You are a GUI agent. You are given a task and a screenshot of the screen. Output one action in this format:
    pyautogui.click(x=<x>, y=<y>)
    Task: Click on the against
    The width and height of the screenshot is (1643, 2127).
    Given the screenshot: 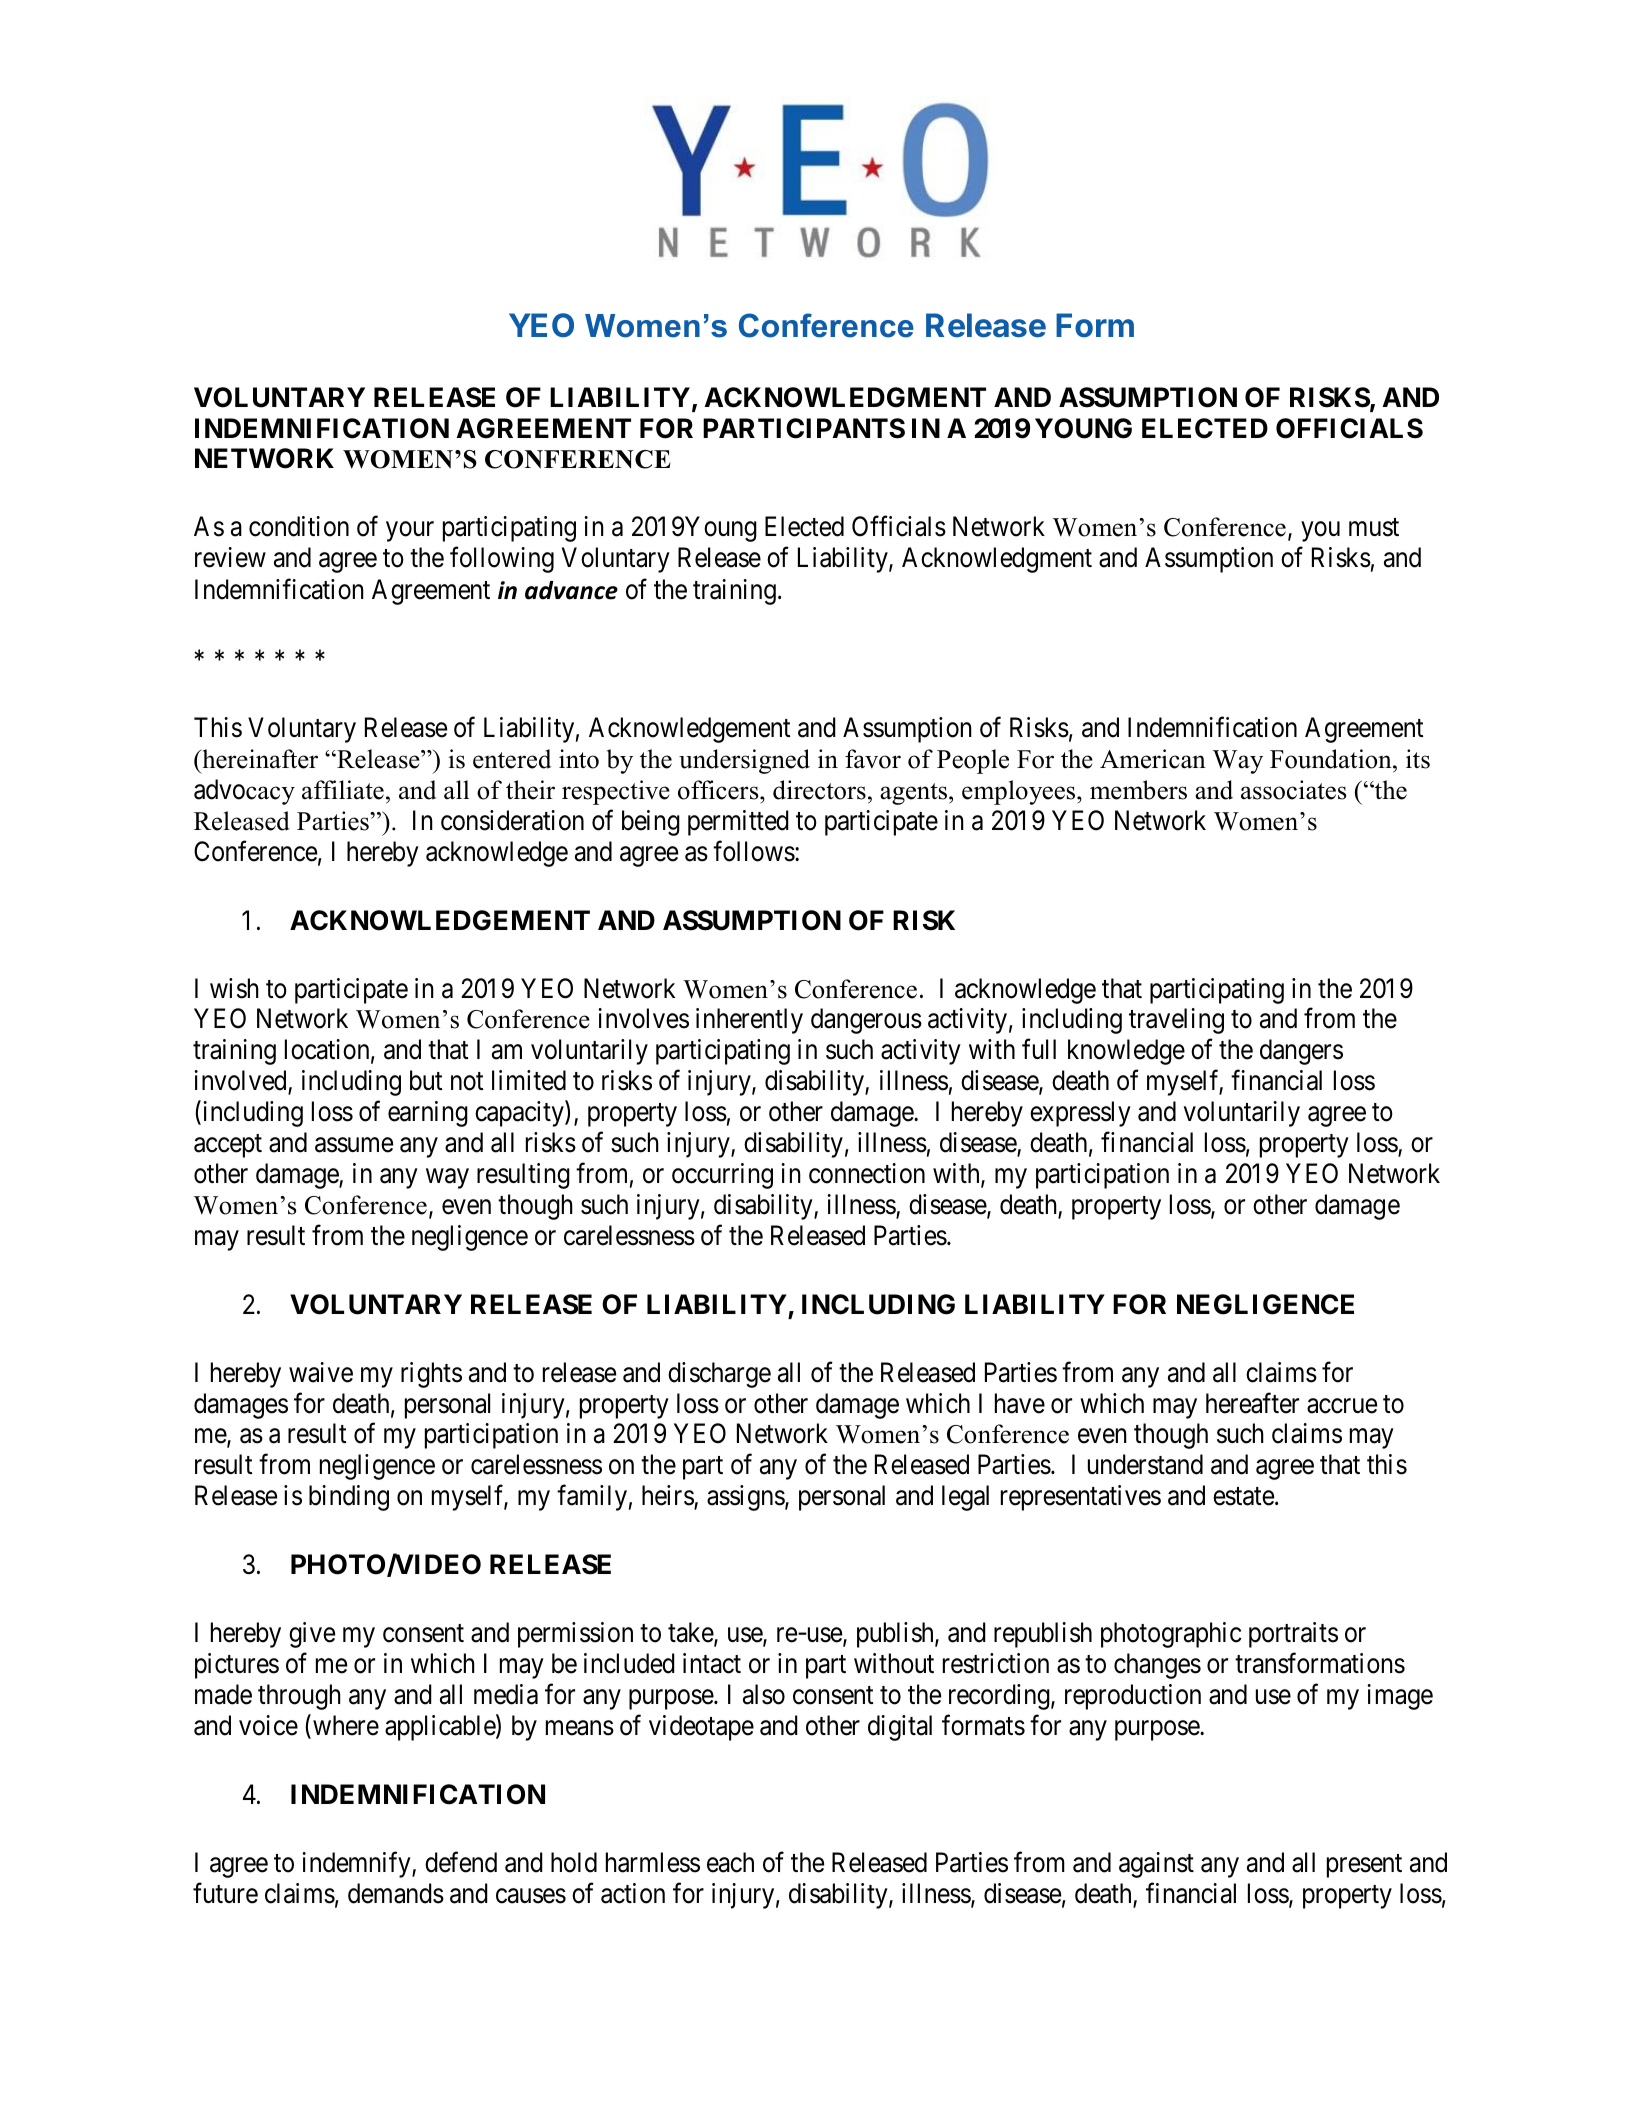 What is the action you would take?
    pyautogui.click(x=1156, y=1865)
